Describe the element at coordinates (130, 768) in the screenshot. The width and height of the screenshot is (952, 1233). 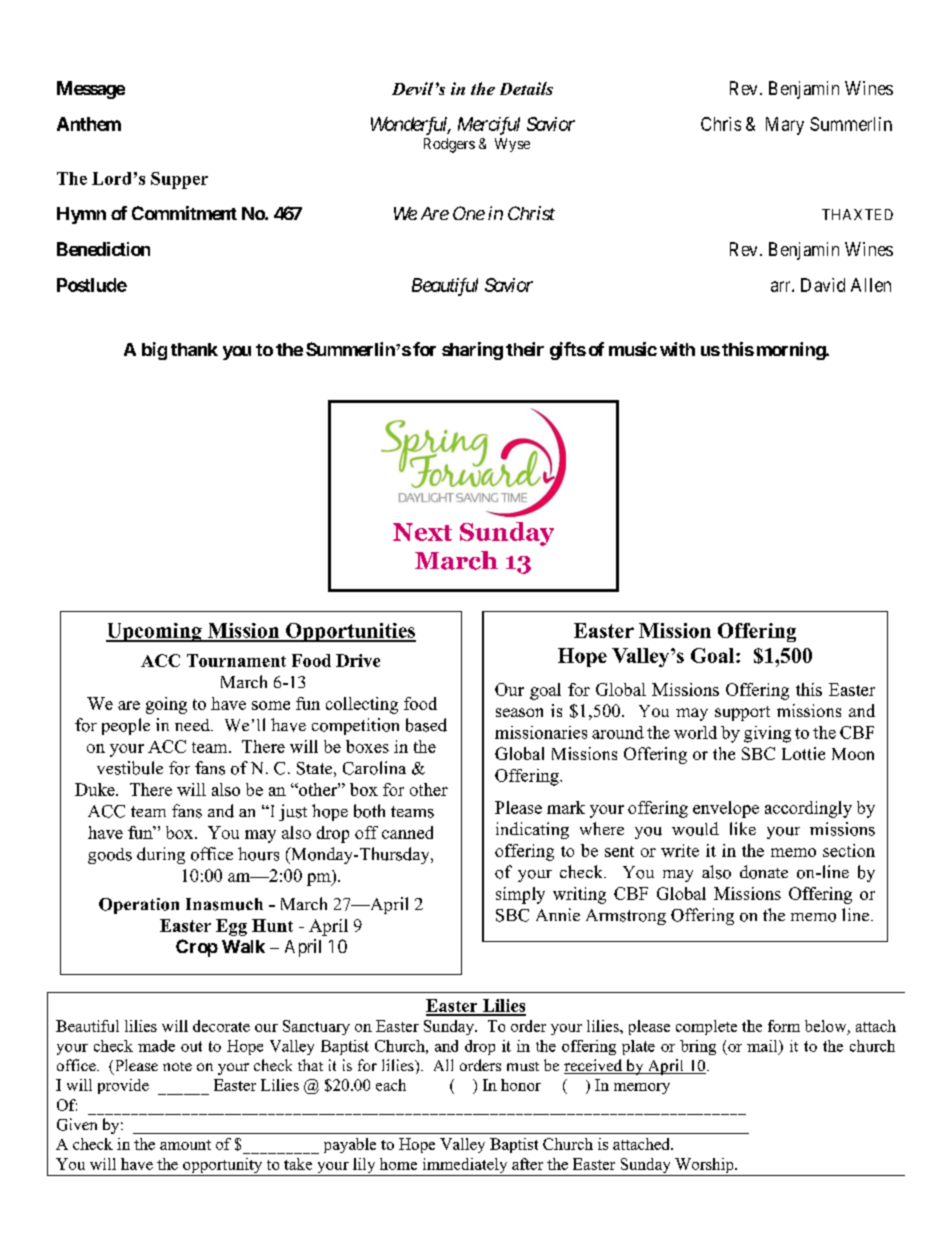
I see `vestibule` at that location.
